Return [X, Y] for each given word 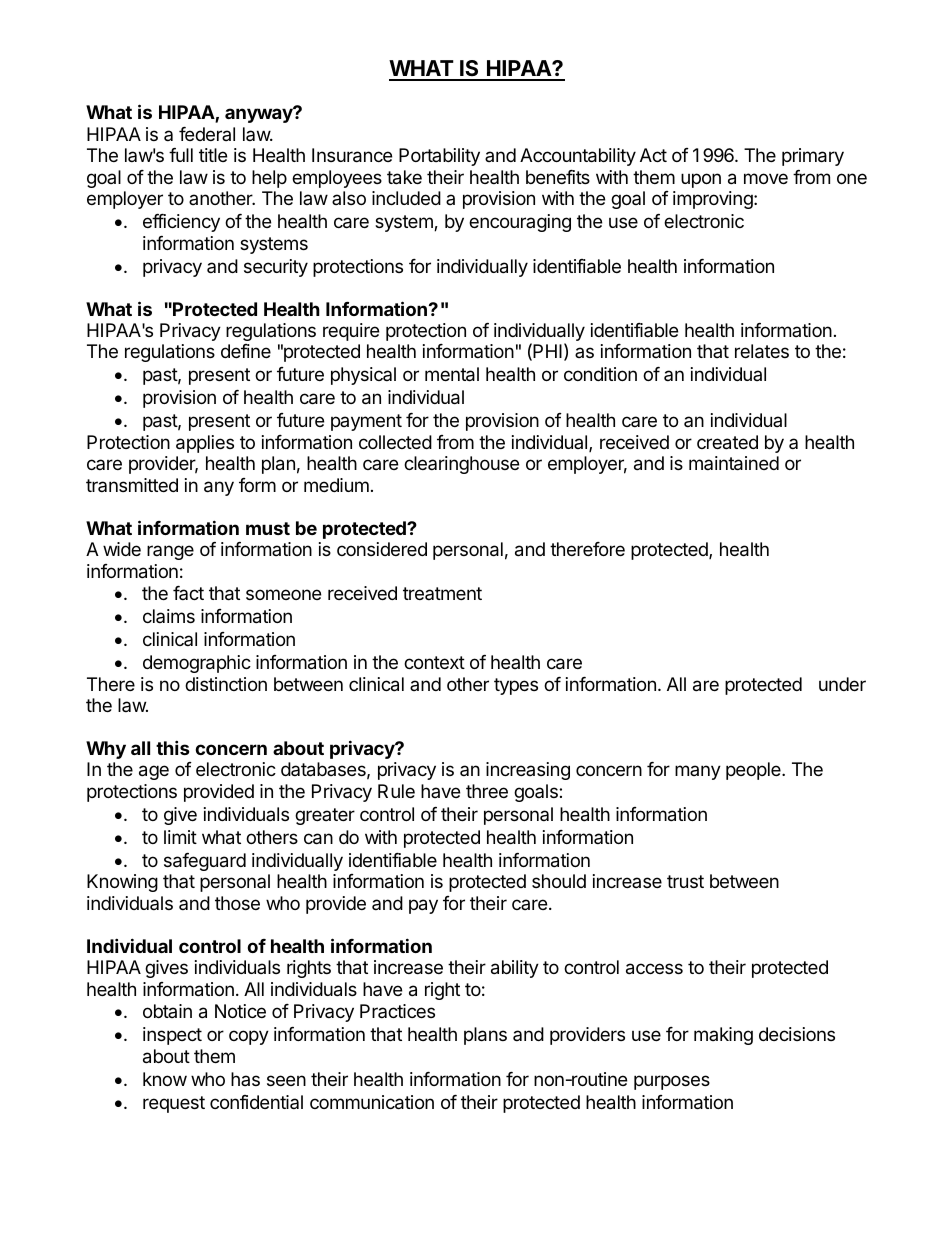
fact [188, 593]
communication [372, 1102]
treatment [442, 593]
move [766, 178]
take [404, 177]
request [174, 1104]
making [723, 1036]
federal [207, 134]
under [842, 684]
